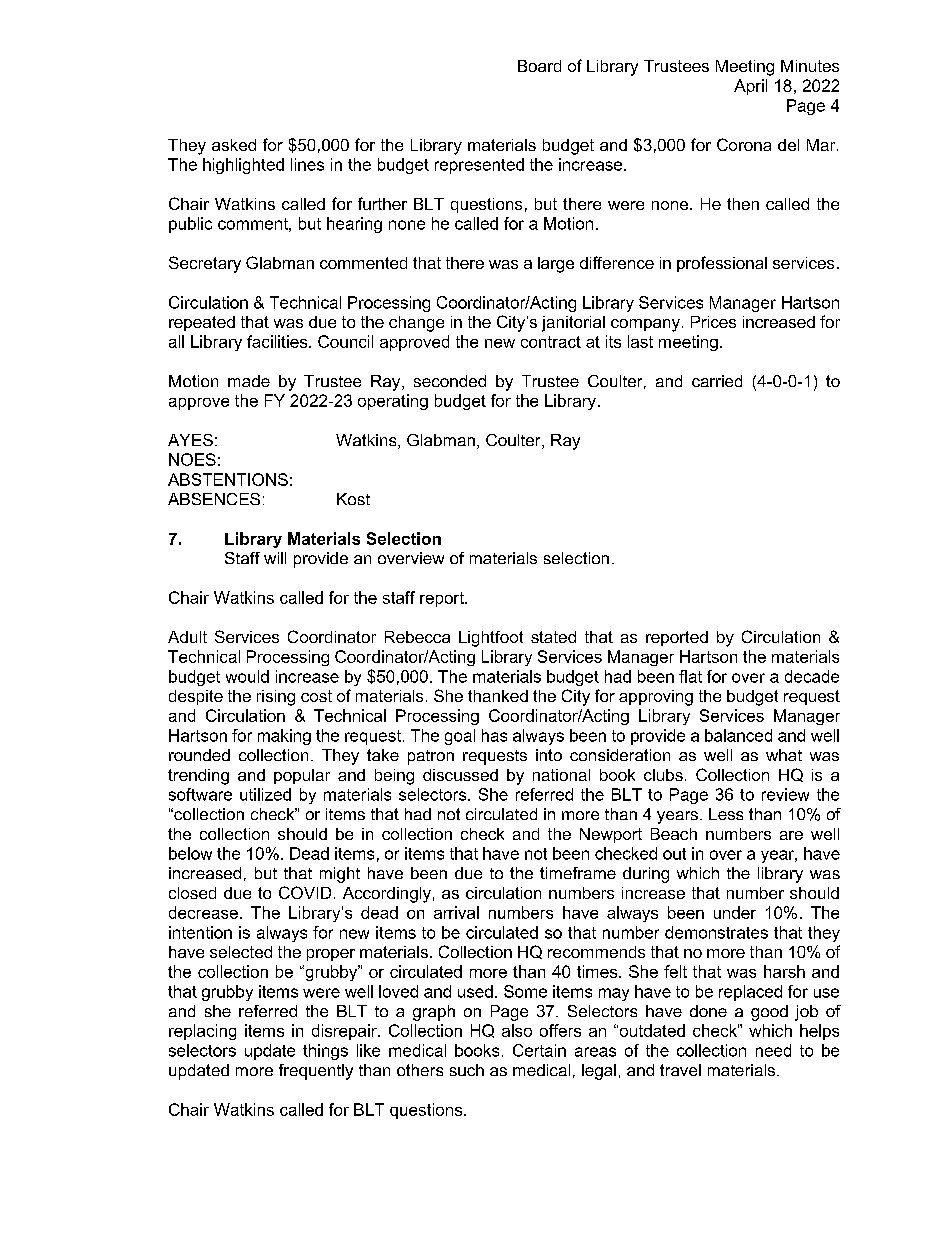 The image size is (952, 1233). What do you see at coordinates (539, 66) in the page?
I see `Board` at bounding box center [539, 66].
